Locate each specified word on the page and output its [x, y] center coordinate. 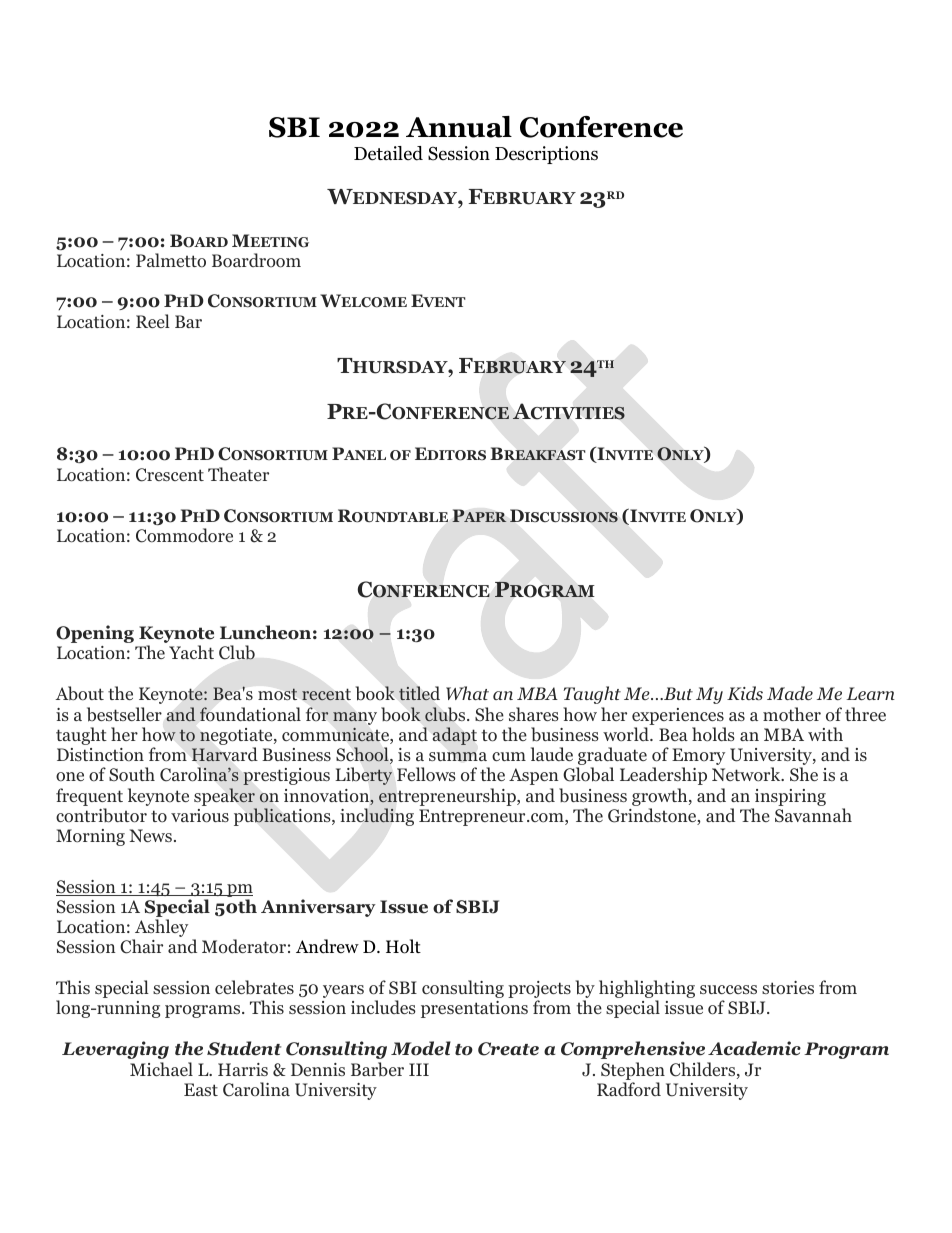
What [467, 693]
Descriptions [546, 155]
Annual [459, 127]
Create [508, 1049]
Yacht [191, 652]
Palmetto [171, 260]
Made [790, 693]
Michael [161, 1069]
